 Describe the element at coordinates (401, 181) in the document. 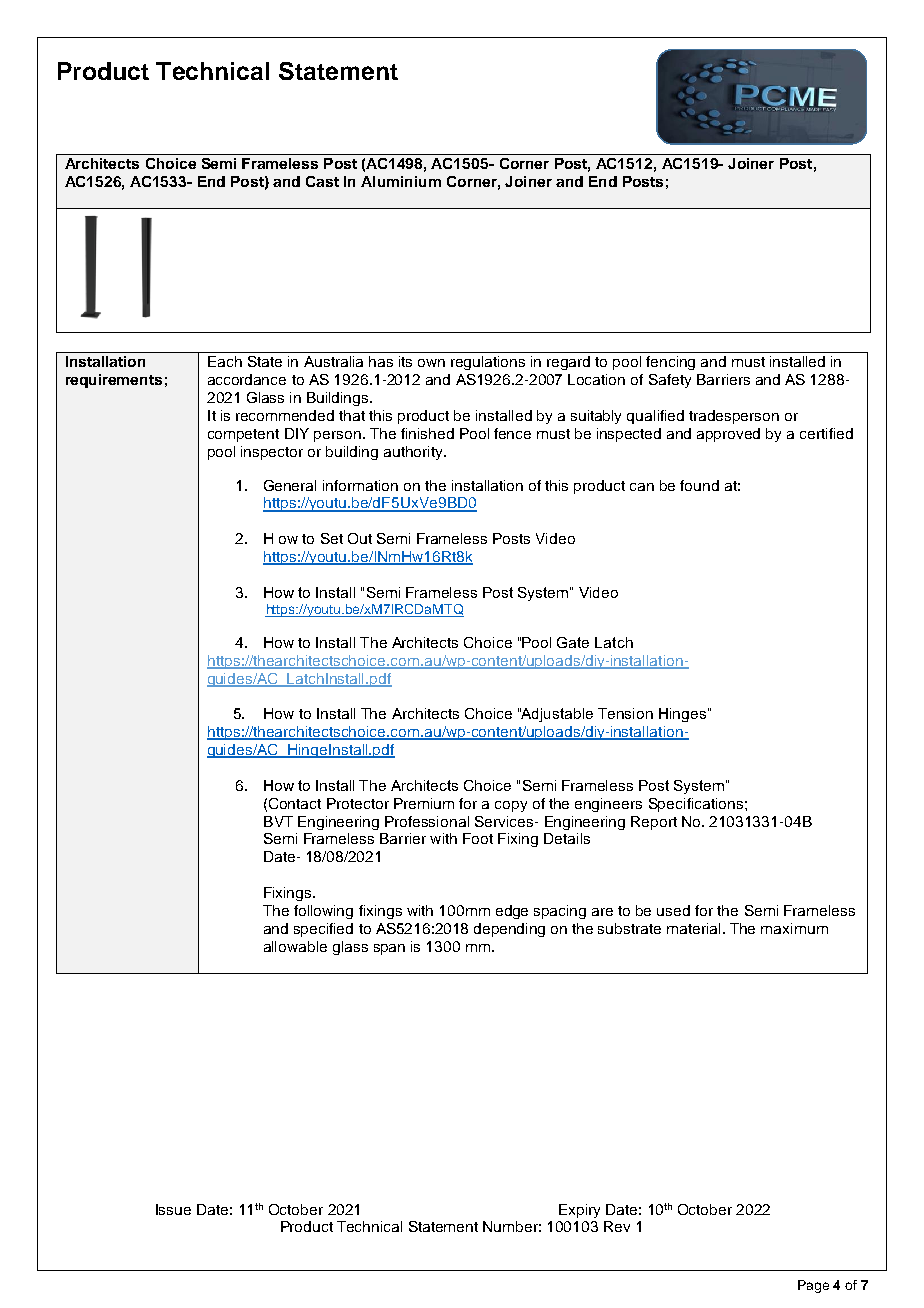

I see `Aluminium` at that location.
